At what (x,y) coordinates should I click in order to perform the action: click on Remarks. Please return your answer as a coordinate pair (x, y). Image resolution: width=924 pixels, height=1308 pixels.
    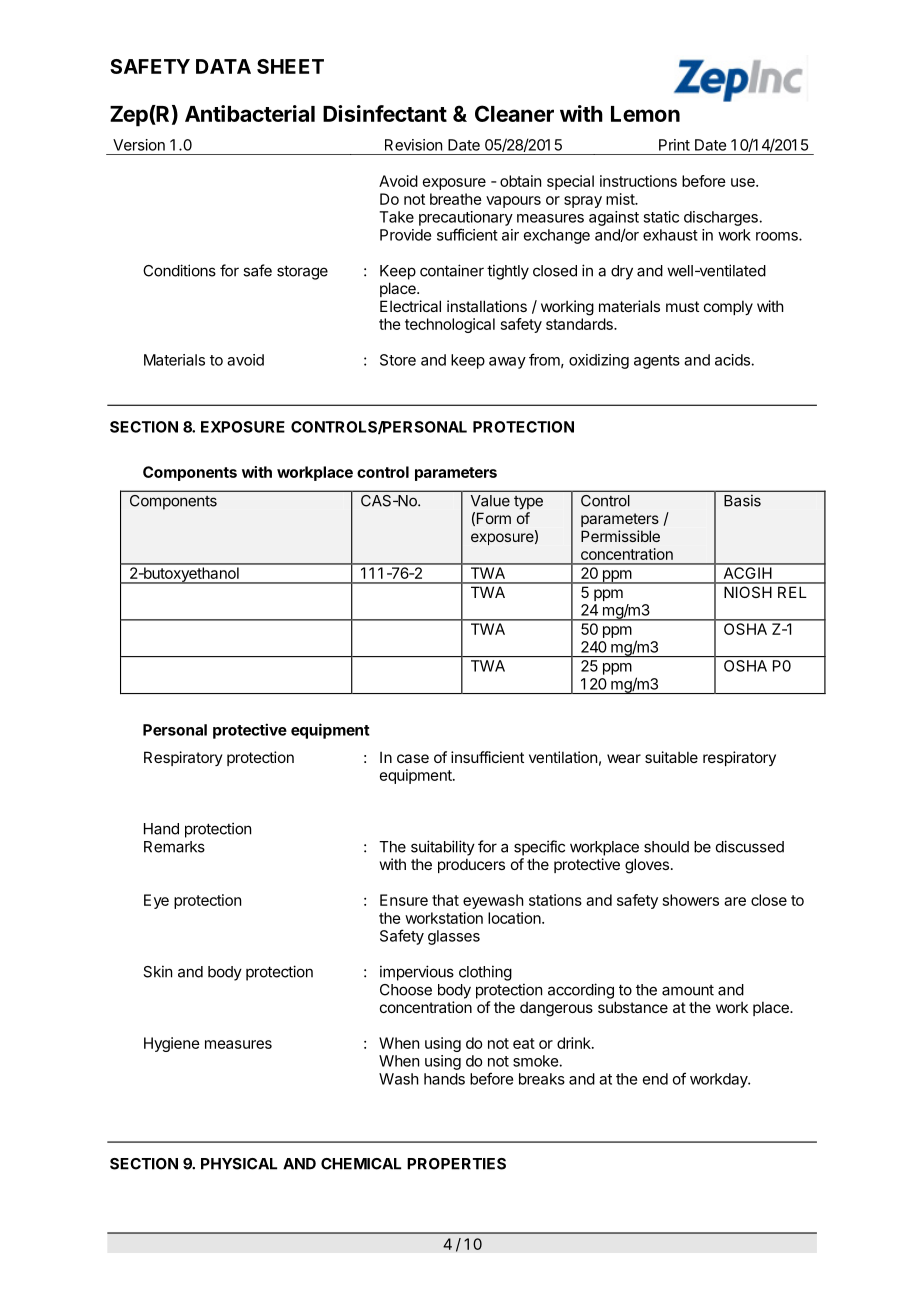
    Looking at the image, I should click on (174, 847).
